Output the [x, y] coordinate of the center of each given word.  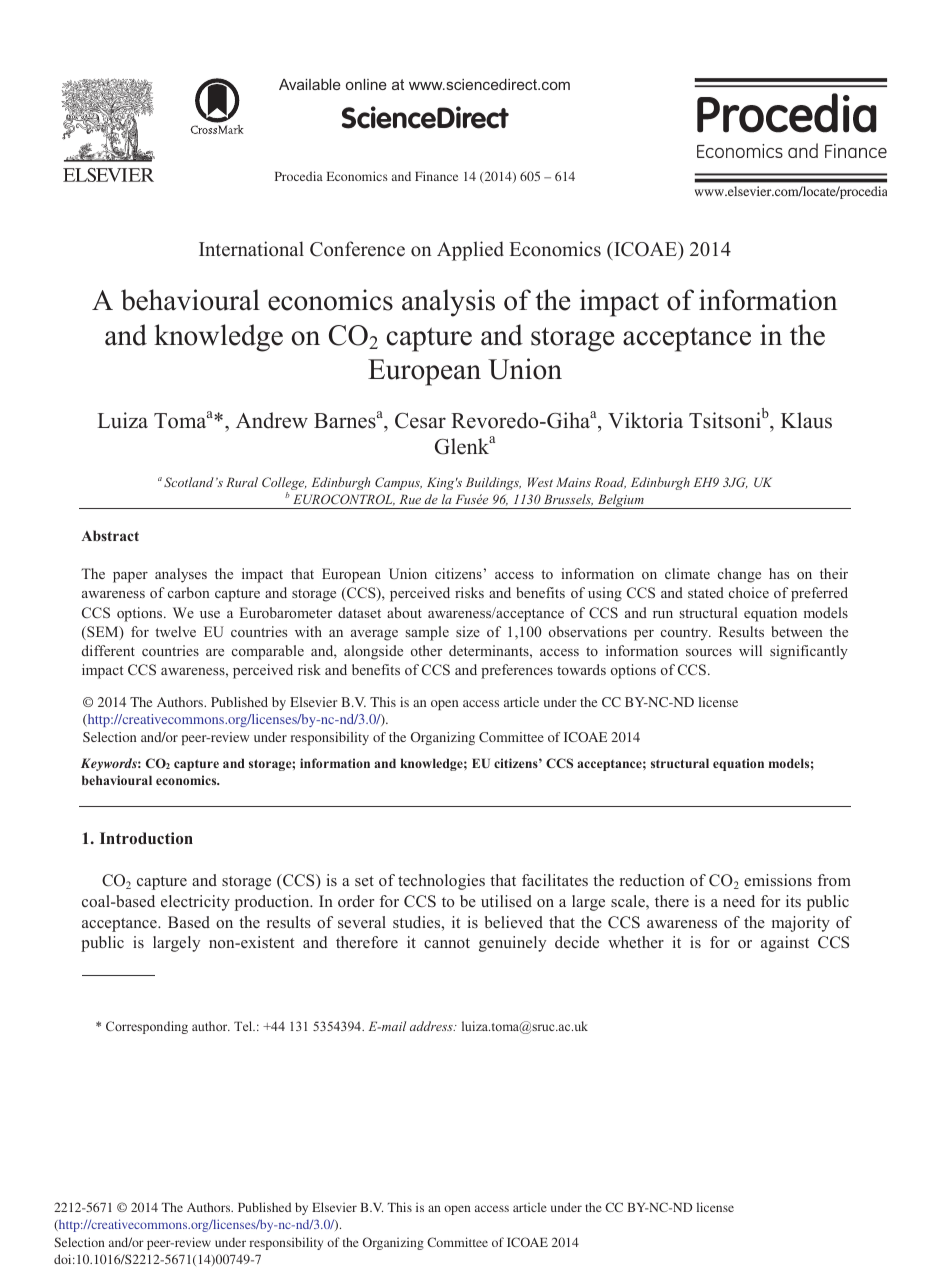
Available [310, 84]
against [785, 944]
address [432, 1026]
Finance [436, 176]
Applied [470, 251]
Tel [244, 1026]
